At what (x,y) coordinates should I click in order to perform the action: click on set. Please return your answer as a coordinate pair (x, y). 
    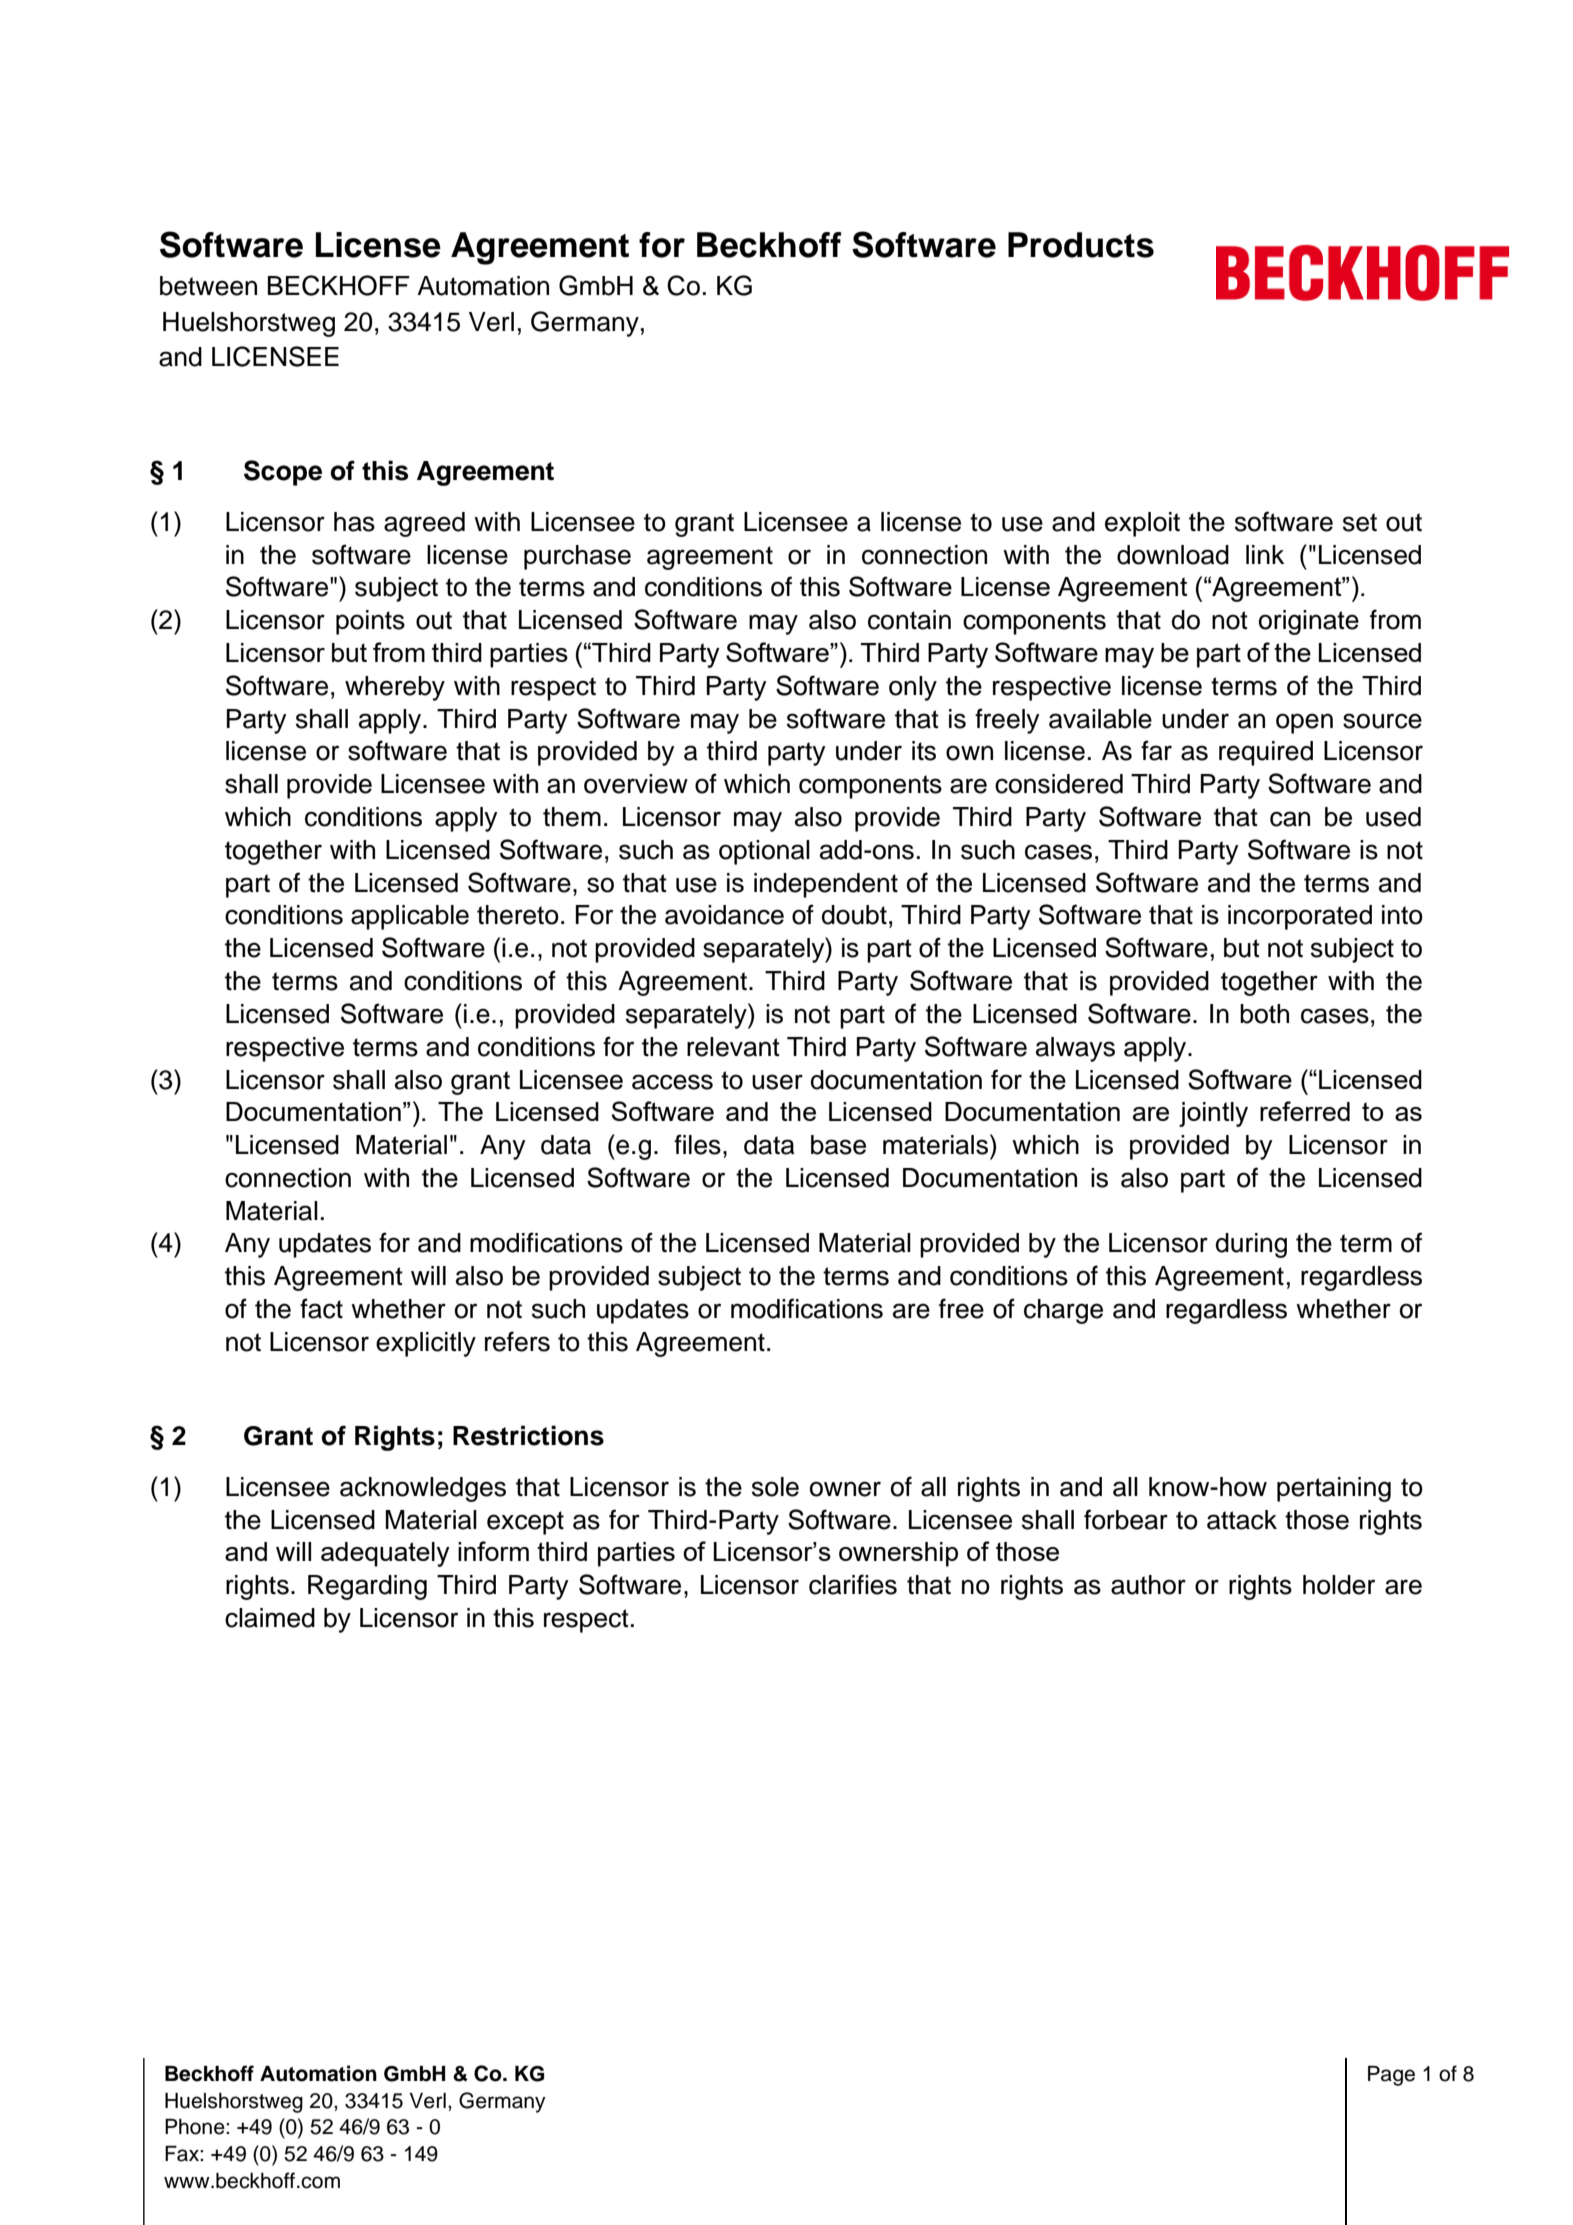
    Looking at the image, I should click on (1360, 522).
